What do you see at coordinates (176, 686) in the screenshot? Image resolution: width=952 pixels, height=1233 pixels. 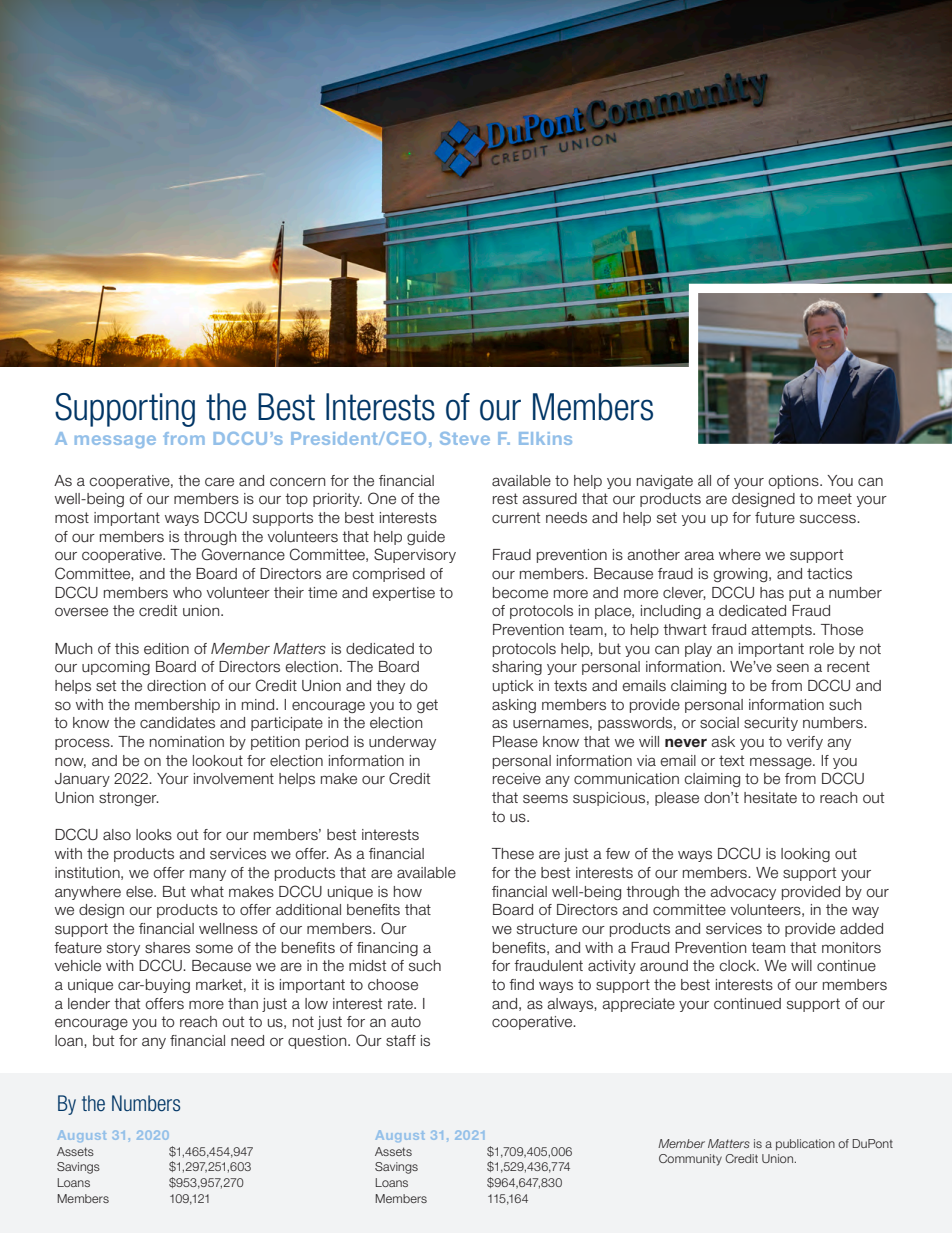 I see `direction` at bounding box center [176, 686].
